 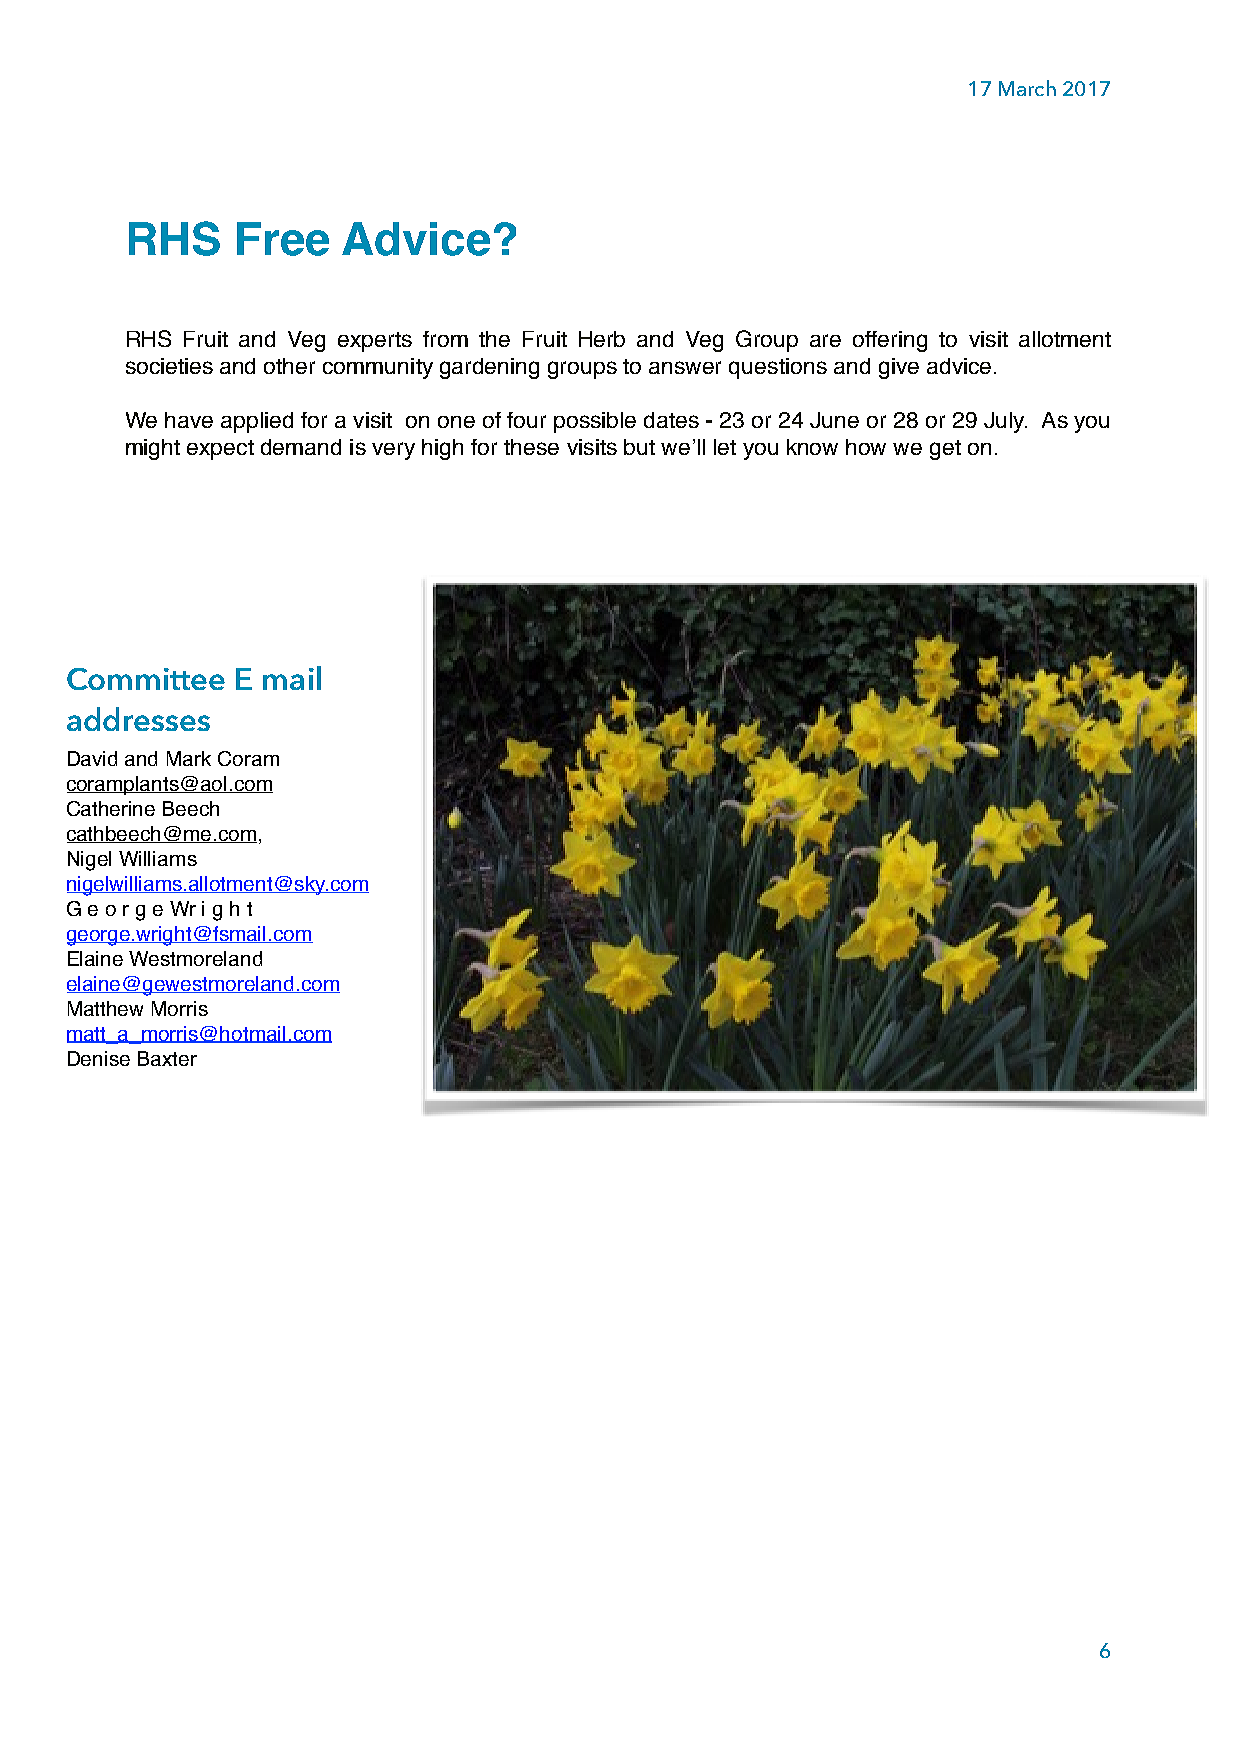 What do you see at coordinates (602, 339) in the screenshot?
I see `Herb` at bounding box center [602, 339].
